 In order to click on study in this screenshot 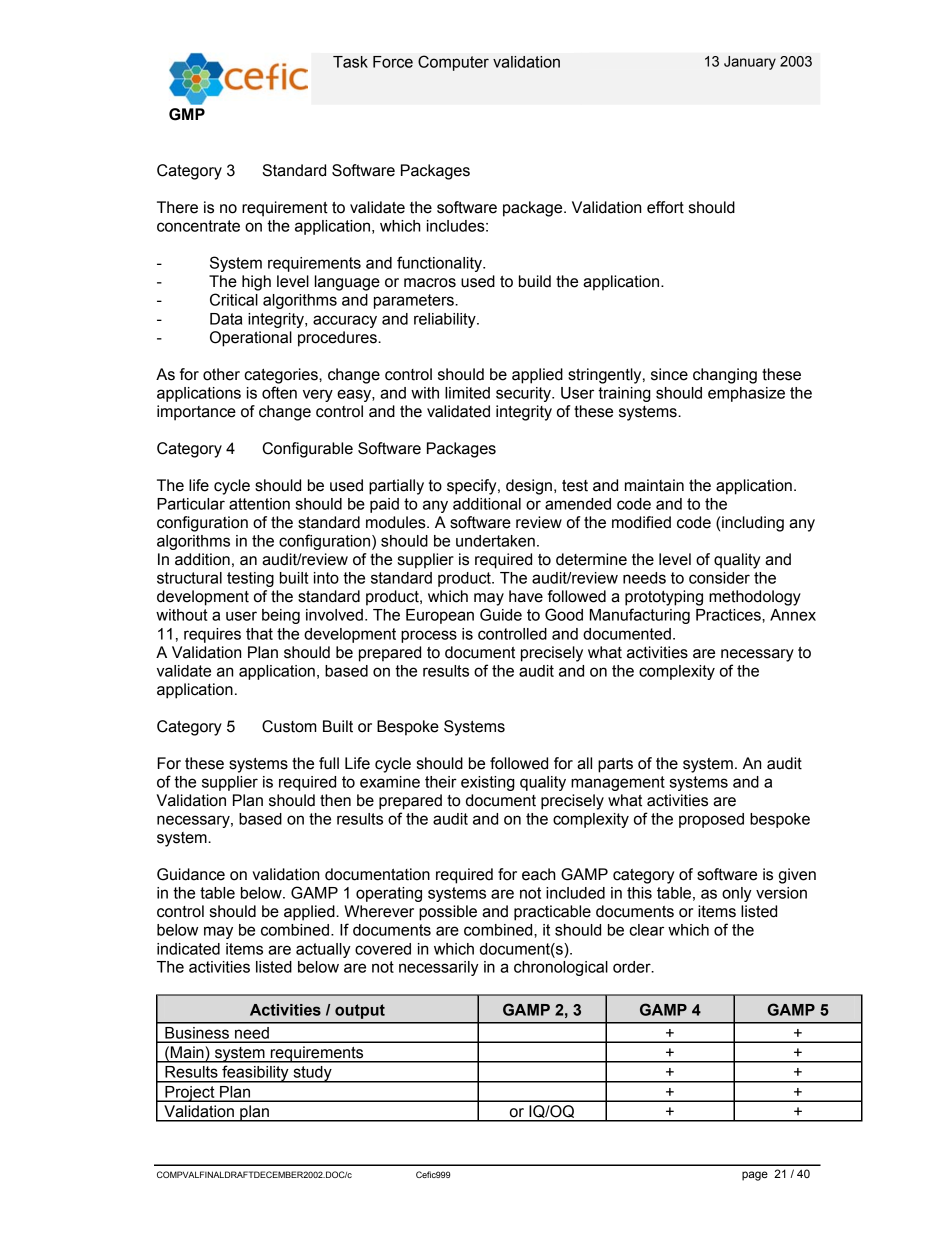, I will do `click(312, 1074)`.
